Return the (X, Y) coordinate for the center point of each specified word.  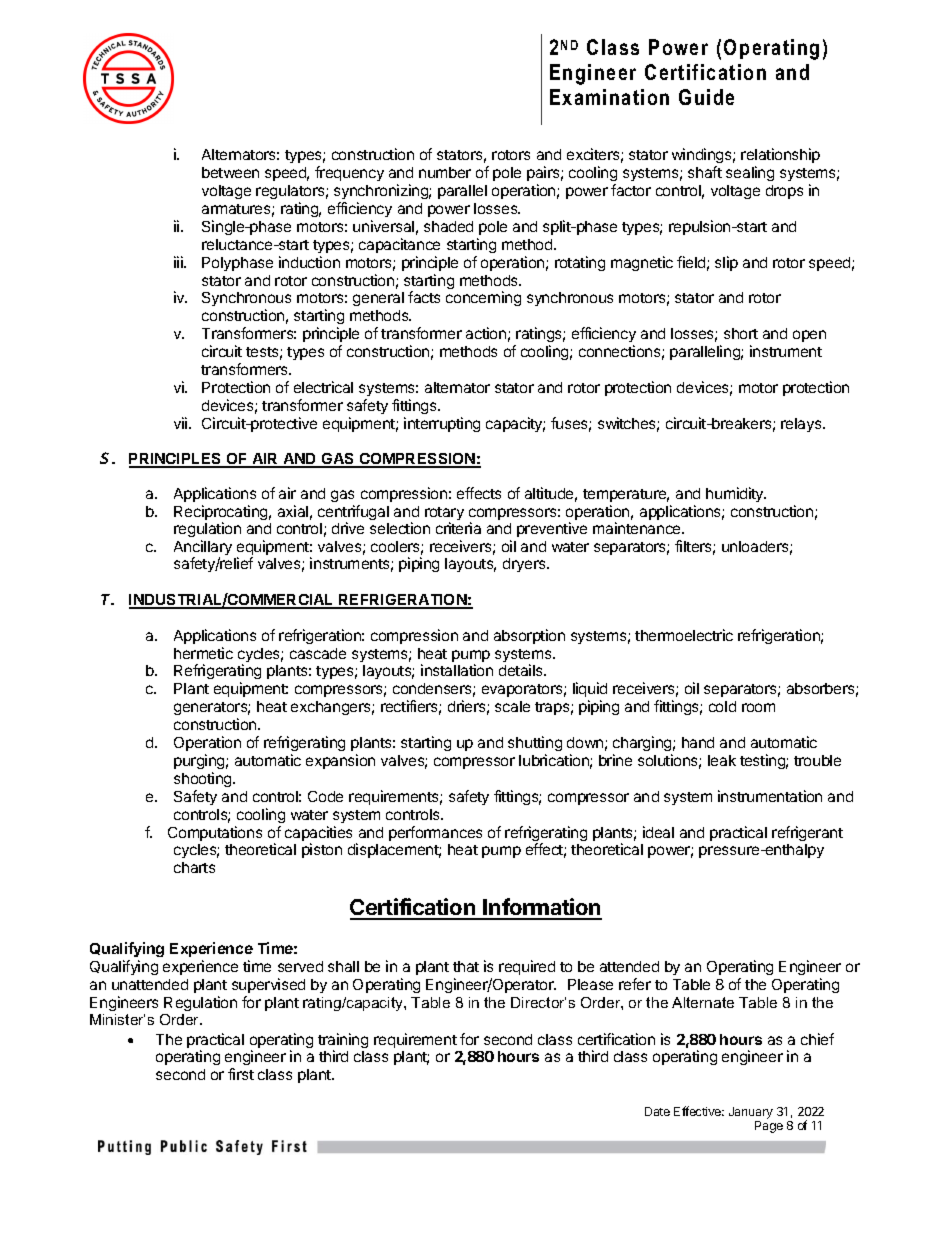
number (445, 172)
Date (657, 1111)
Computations (215, 833)
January (751, 1113)
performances (435, 833)
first (241, 1074)
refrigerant (807, 833)
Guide (706, 97)
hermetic (203, 653)
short (741, 333)
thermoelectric (684, 635)
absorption (529, 636)
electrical (323, 387)
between (230, 172)
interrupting (442, 424)
